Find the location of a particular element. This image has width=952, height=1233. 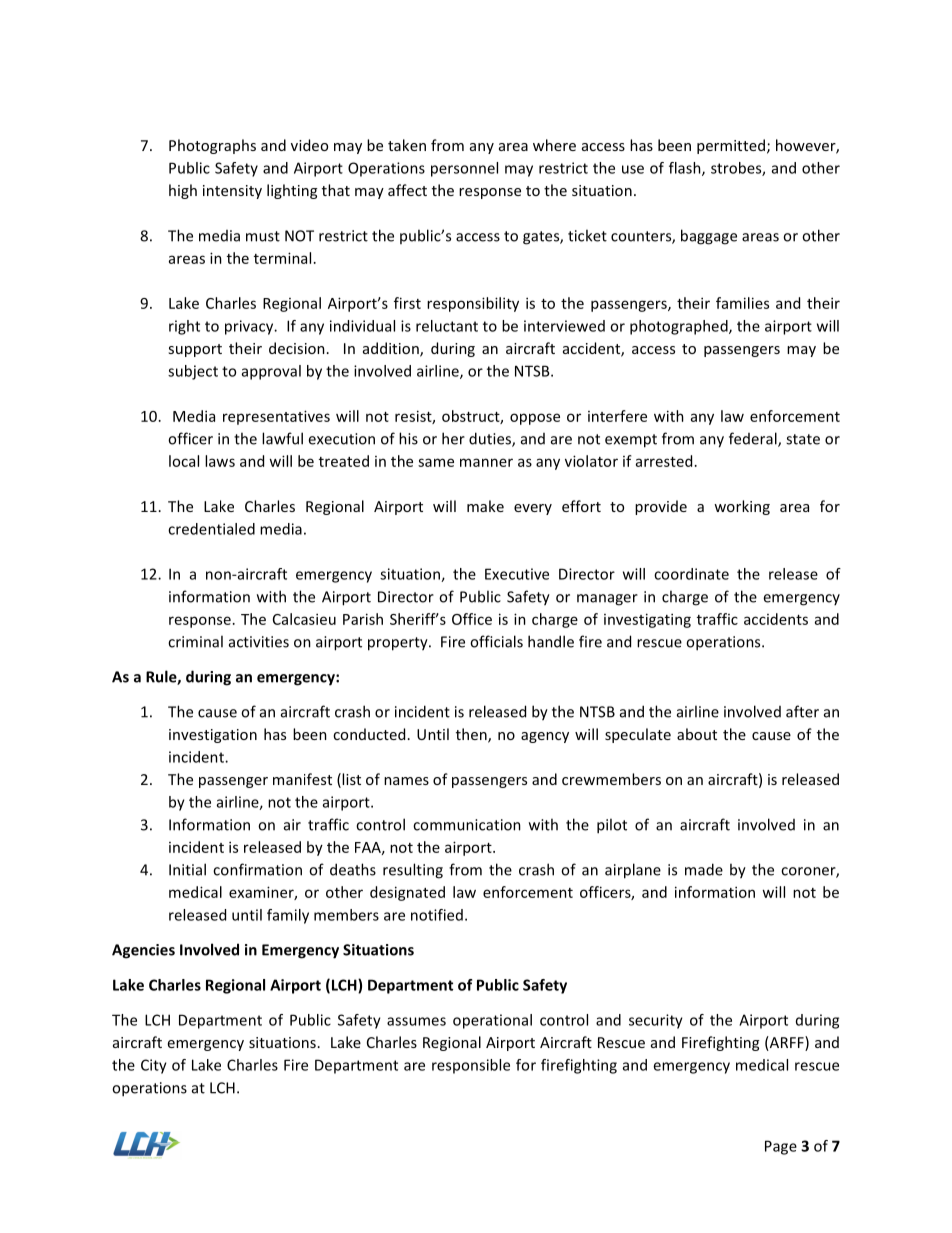

notified is located at coordinates (437, 915).
